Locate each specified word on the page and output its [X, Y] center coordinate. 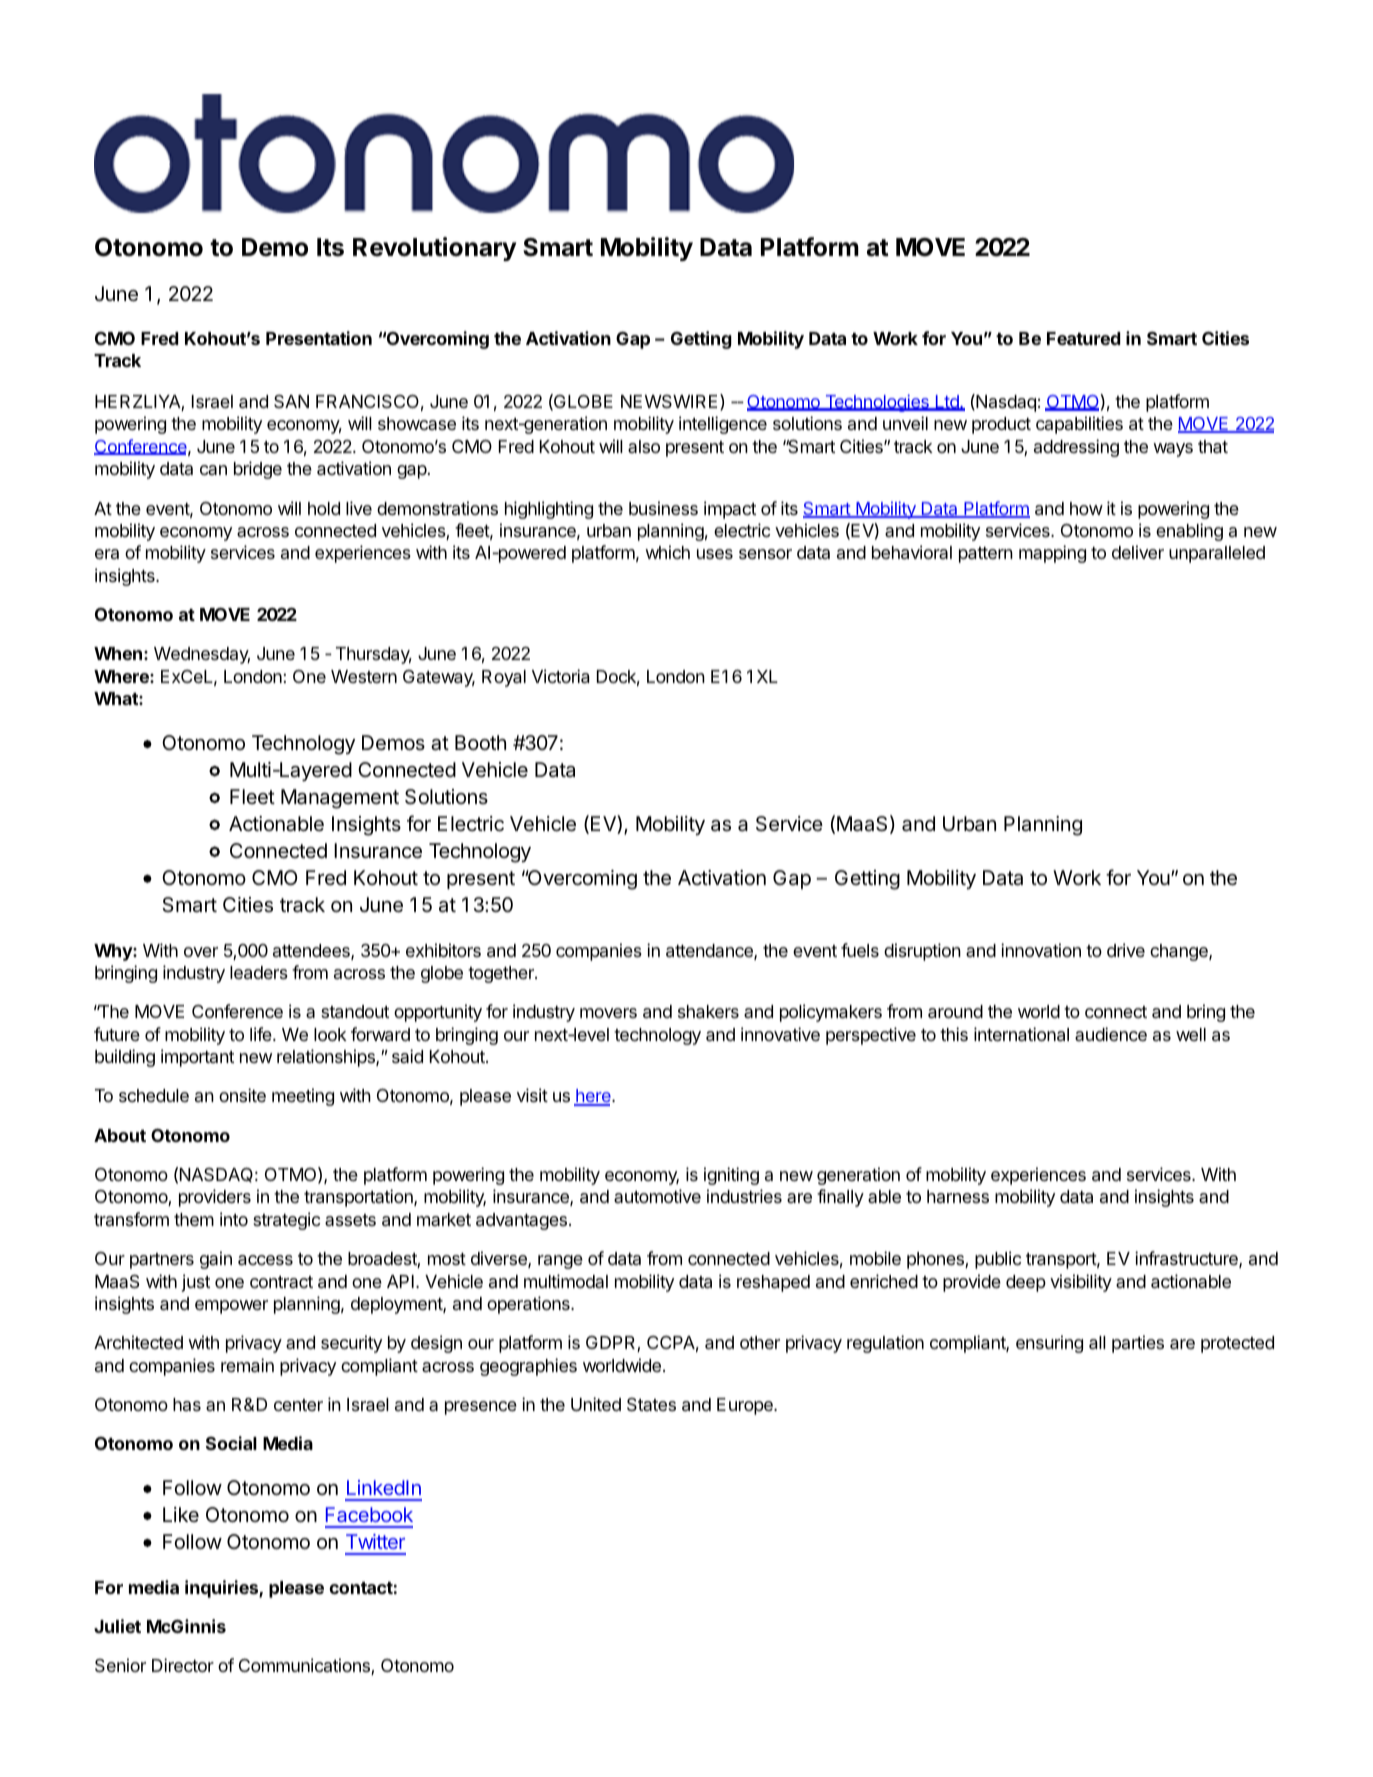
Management [340, 799]
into [234, 1219]
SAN [291, 401]
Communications [305, 1666]
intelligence [723, 425]
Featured [1083, 338]
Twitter [375, 1541]
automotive [657, 1196]
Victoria [560, 676]
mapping [1052, 554]
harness [958, 1196]
